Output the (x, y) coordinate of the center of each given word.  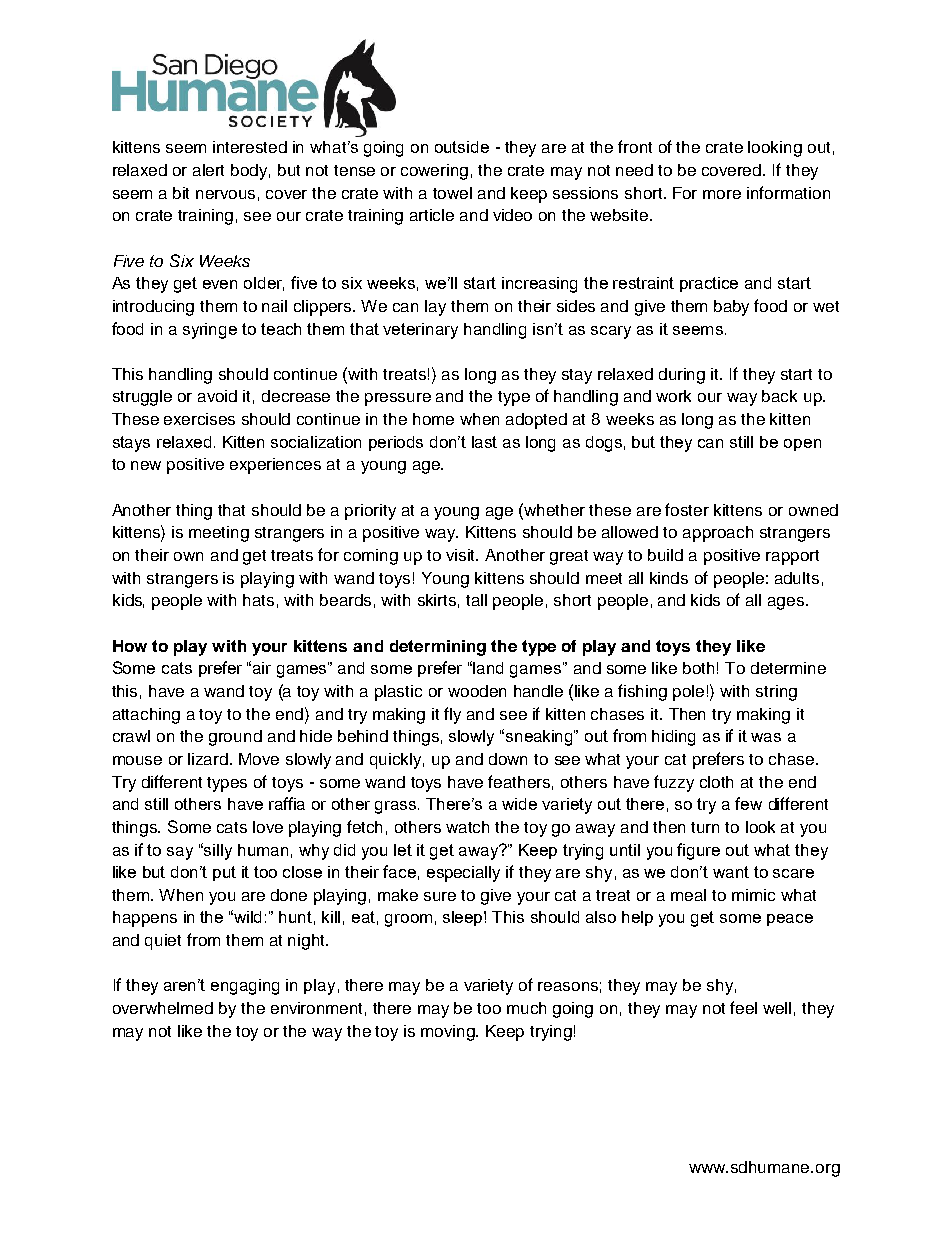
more (722, 194)
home (433, 419)
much (526, 1008)
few (748, 803)
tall (476, 600)
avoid (217, 396)
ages (787, 603)
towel (452, 193)
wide (519, 804)
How (130, 646)
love (268, 827)
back (779, 396)
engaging (245, 987)
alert (208, 170)
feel (743, 1007)
